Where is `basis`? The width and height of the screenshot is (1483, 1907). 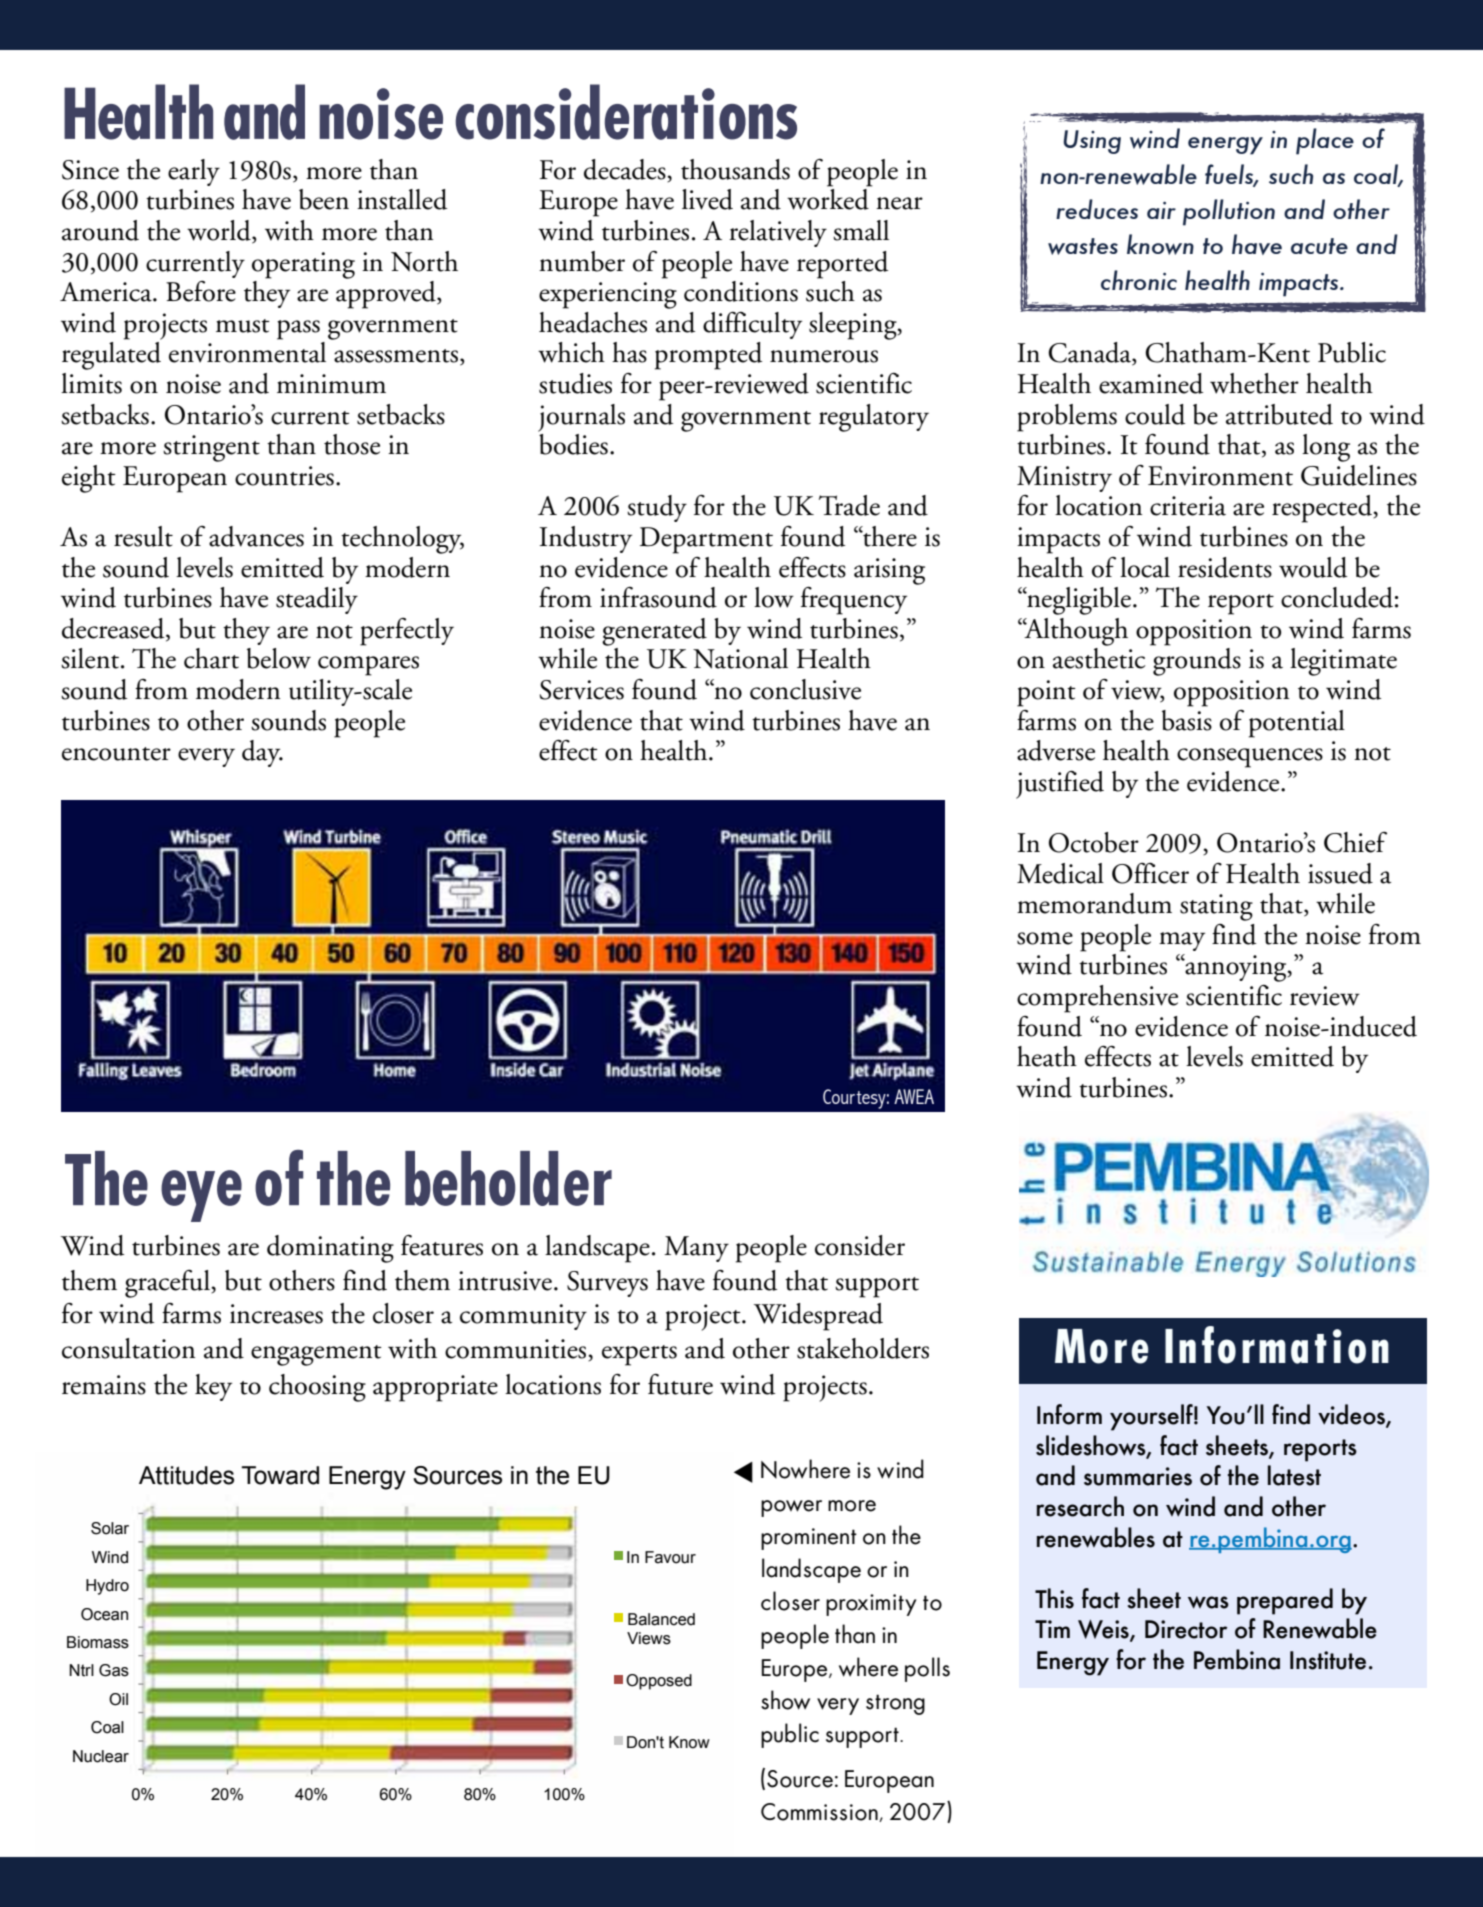
basis is located at coordinates (1187, 720).
